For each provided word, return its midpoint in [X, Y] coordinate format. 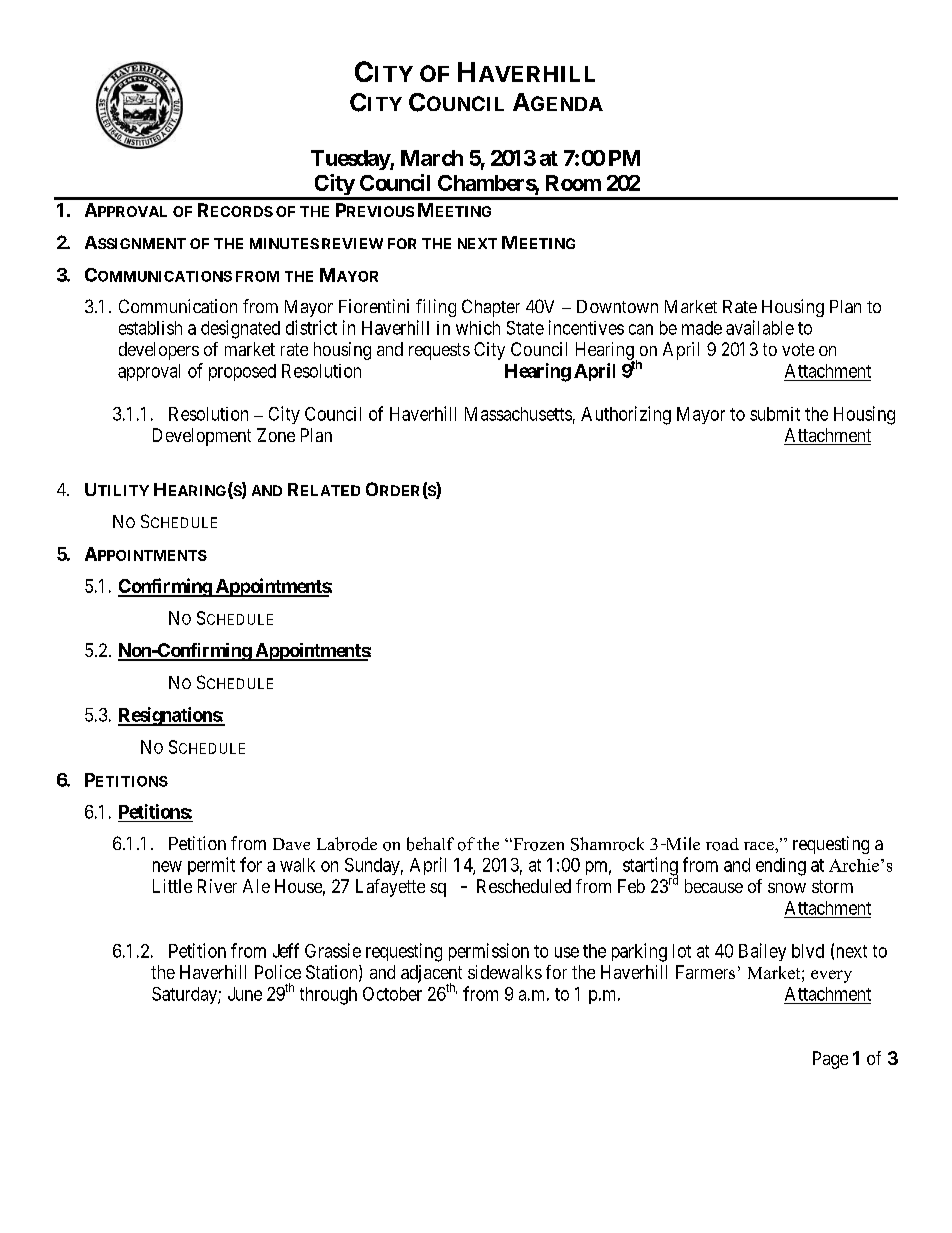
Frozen [537, 844]
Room [573, 183]
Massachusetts [518, 414]
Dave [291, 844]
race [760, 846]
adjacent [431, 975]
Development [202, 437]
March [432, 158]
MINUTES [284, 243]
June [245, 994]
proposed [242, 372]
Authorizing [626, 415]
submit [775, 414]
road [722, 844]
